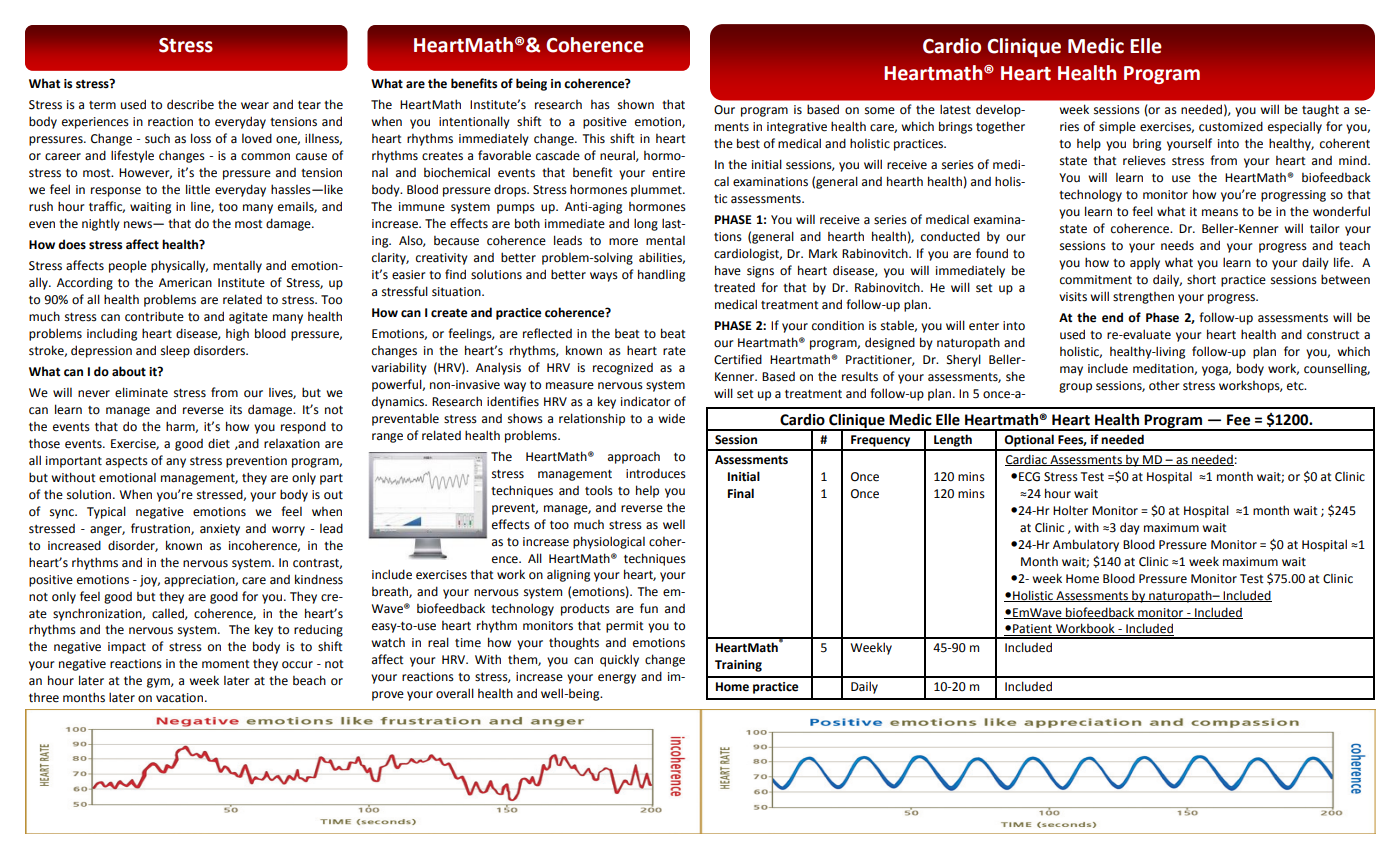 Image resolution: width=1400 pixels, height=850 pixels. What do you see at coordinates (1231, 126) in the document?
I see `customized` at bounding box center [1231, 126].
